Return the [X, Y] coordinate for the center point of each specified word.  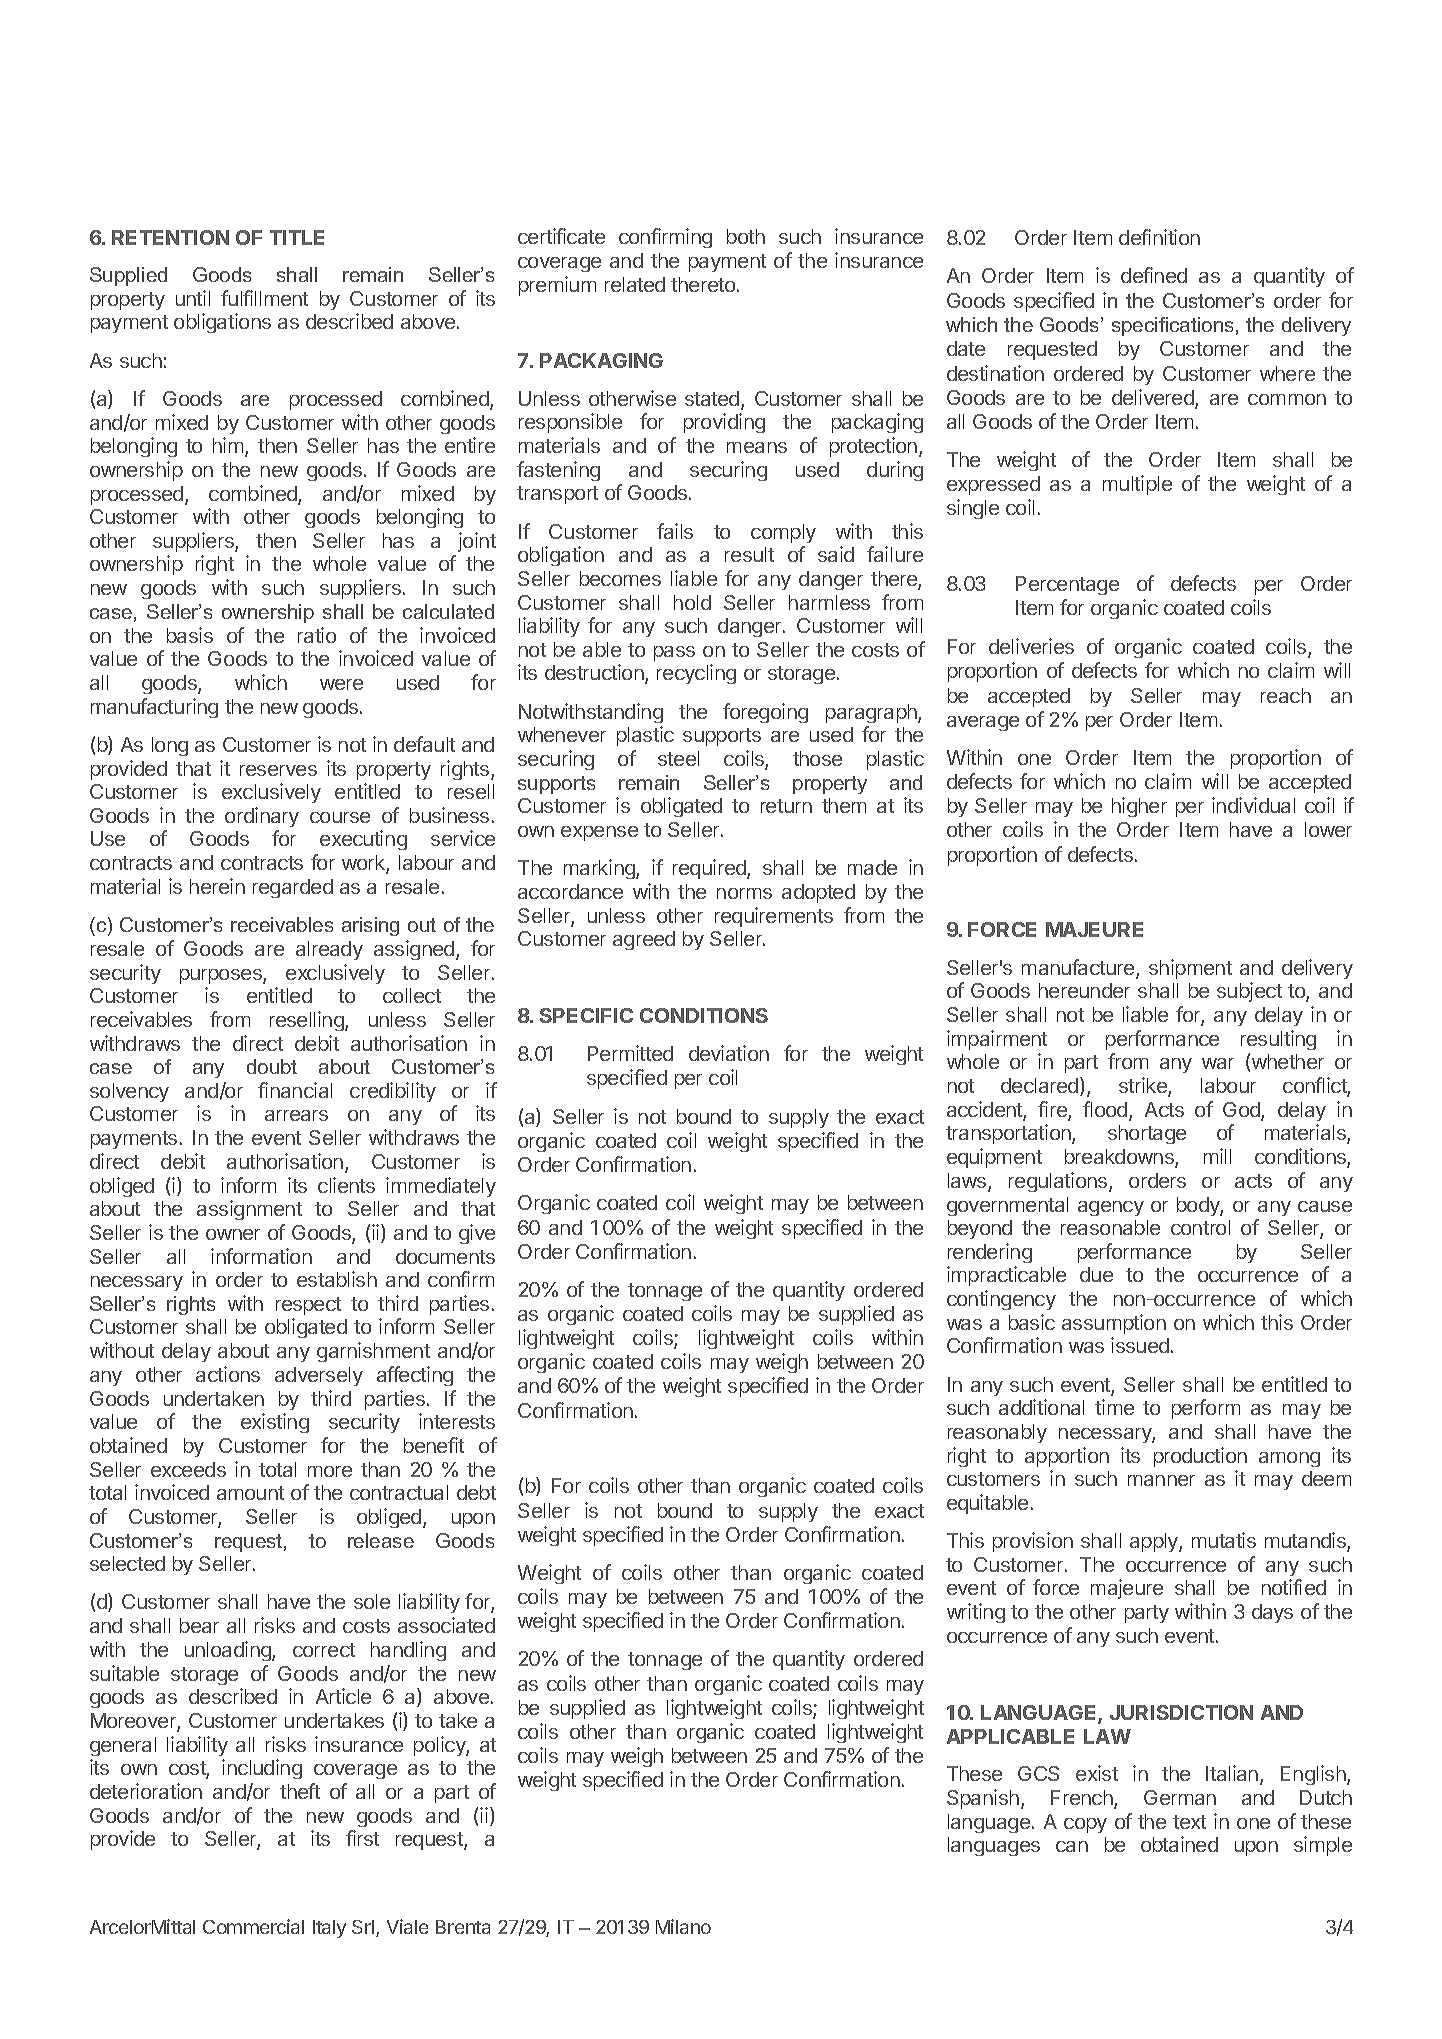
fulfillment [264, 298]
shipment [1190, 969]
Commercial [253, 1926]
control [1200, 1227]
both [746, 236]
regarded [293, 888]
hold [692, 602]
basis [190, 635]
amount [250, 1493]
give [477, 1234]
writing [976, 1613]
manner [1161, 1480]
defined [1154, 275]
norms [744, 893]
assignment [249, 1210]
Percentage [1067, 585]
